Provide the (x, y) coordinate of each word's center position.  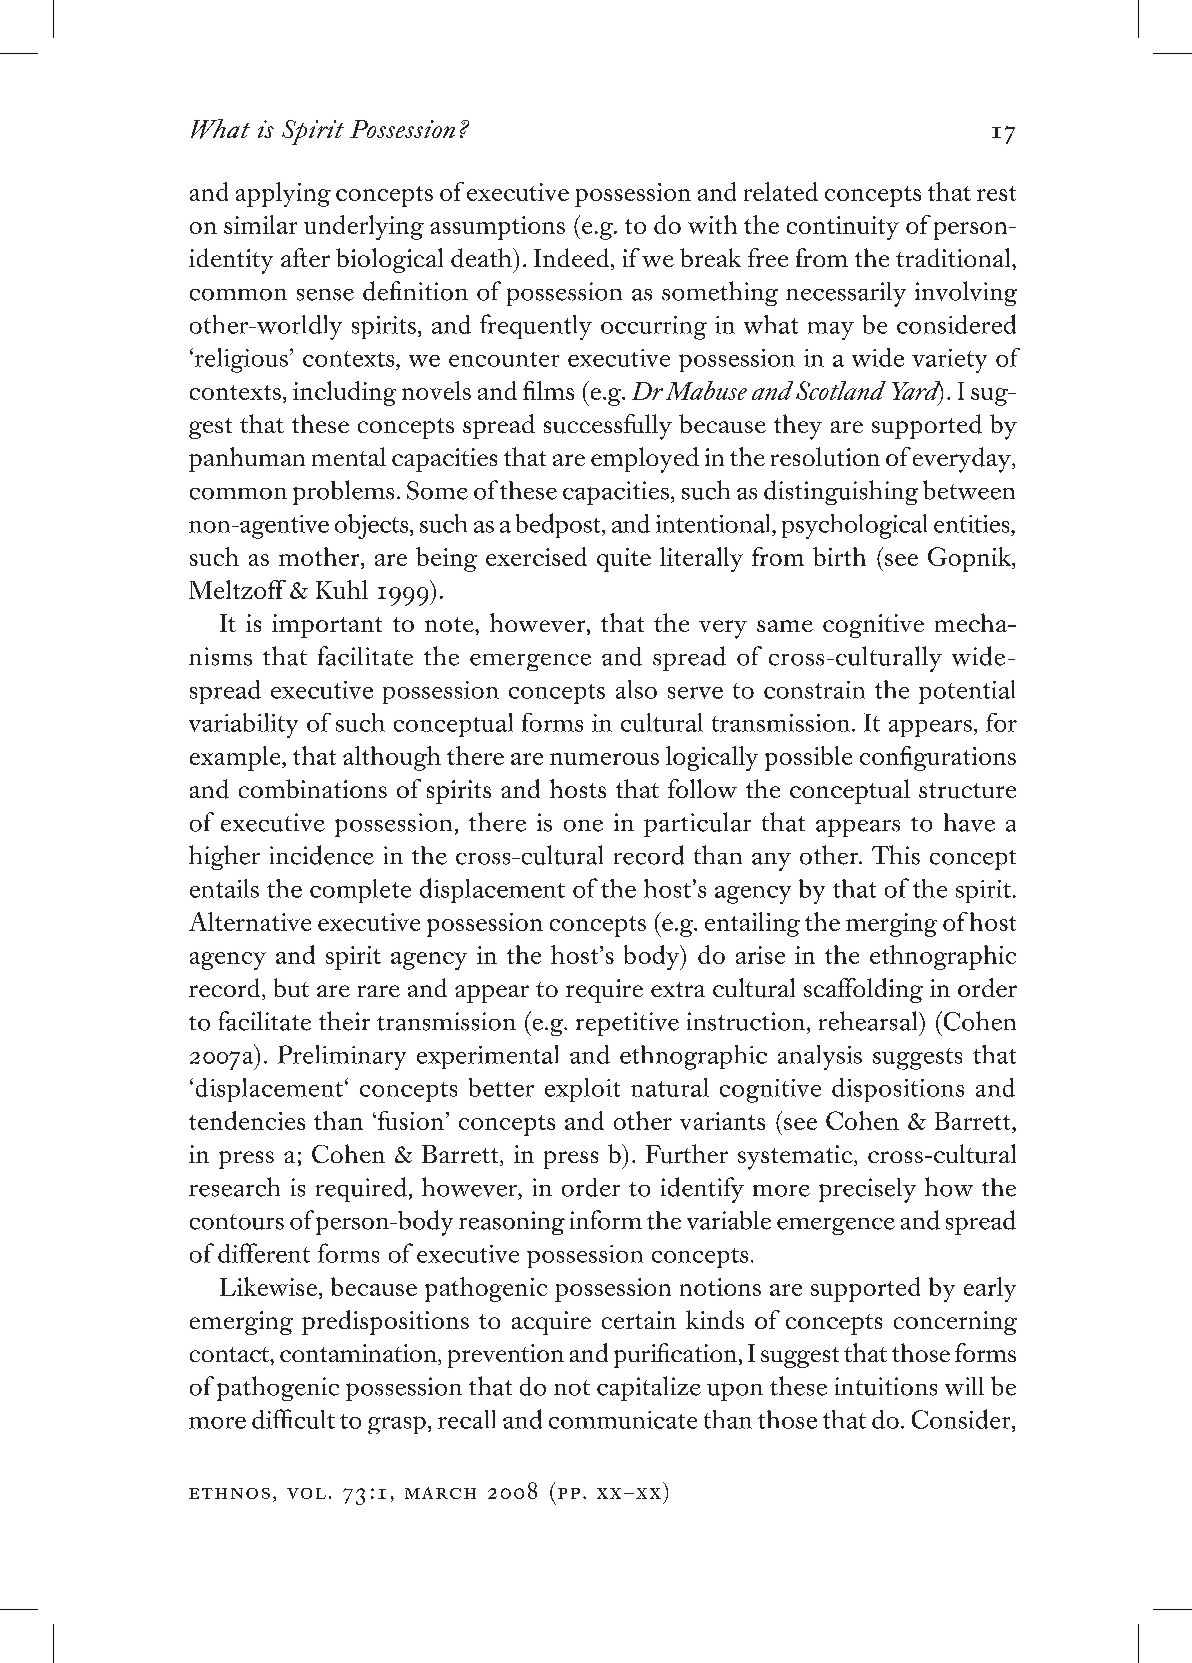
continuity (843, 228)
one (583, 826)
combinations (313, 788)
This (896, 855)
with (712, 224)
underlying (364, 227)
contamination (359, 1354)
